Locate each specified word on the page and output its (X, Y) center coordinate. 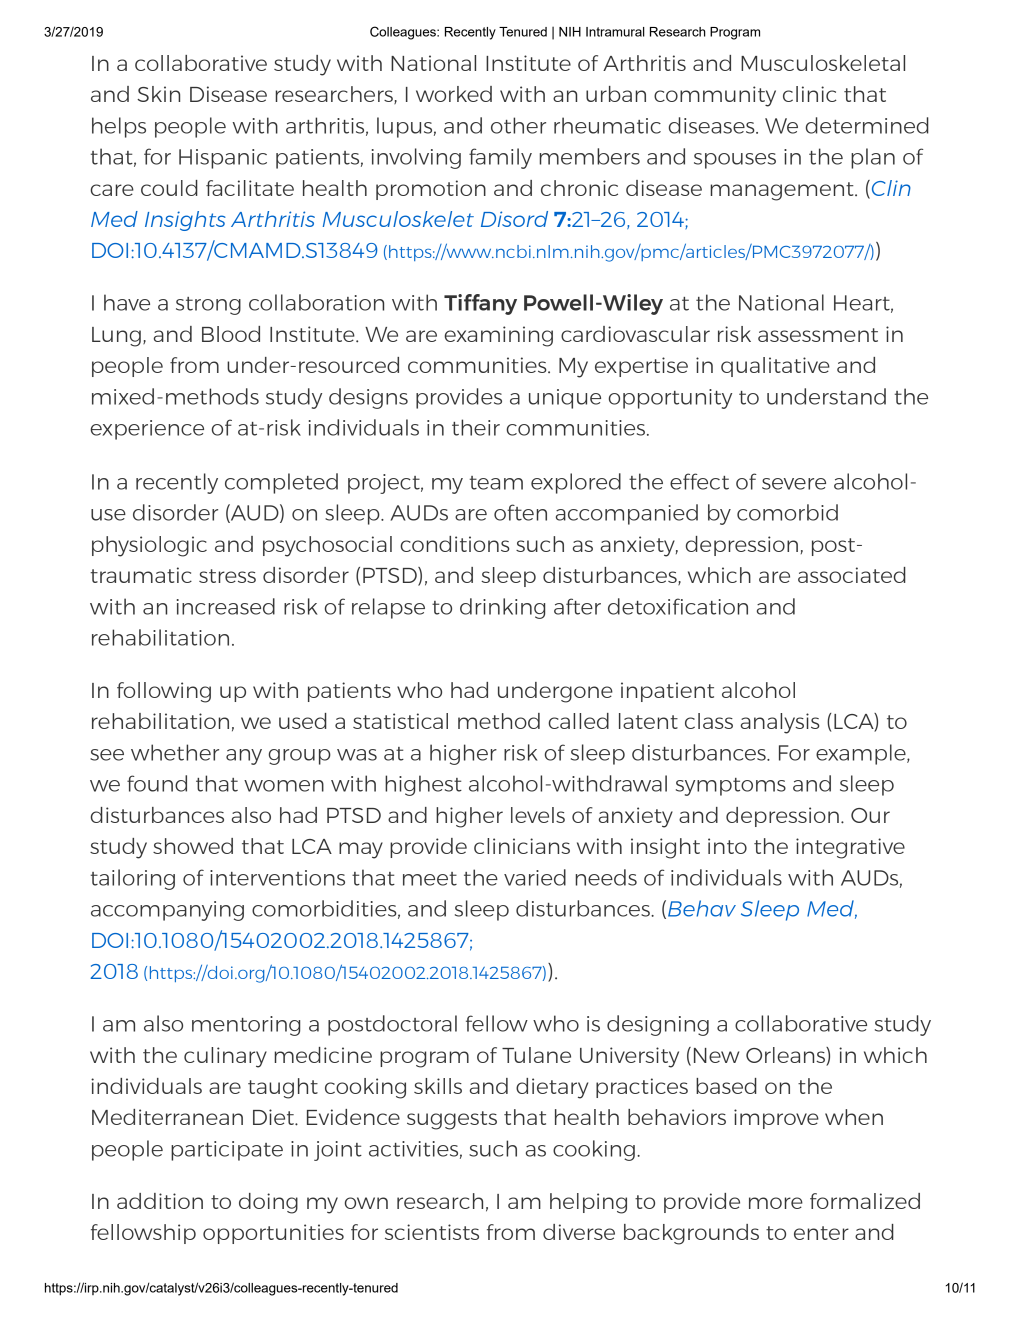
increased (226, 606)
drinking (502, 608)
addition (160, 1201)
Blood (231, 334)
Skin (158, 94)
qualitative (775, 367)
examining (498, 336)
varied (535, 877)
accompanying (167, 911)
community (715, 96)
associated (852, 575)
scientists (432, 1232)
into (727, 846)
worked (454, 94)
